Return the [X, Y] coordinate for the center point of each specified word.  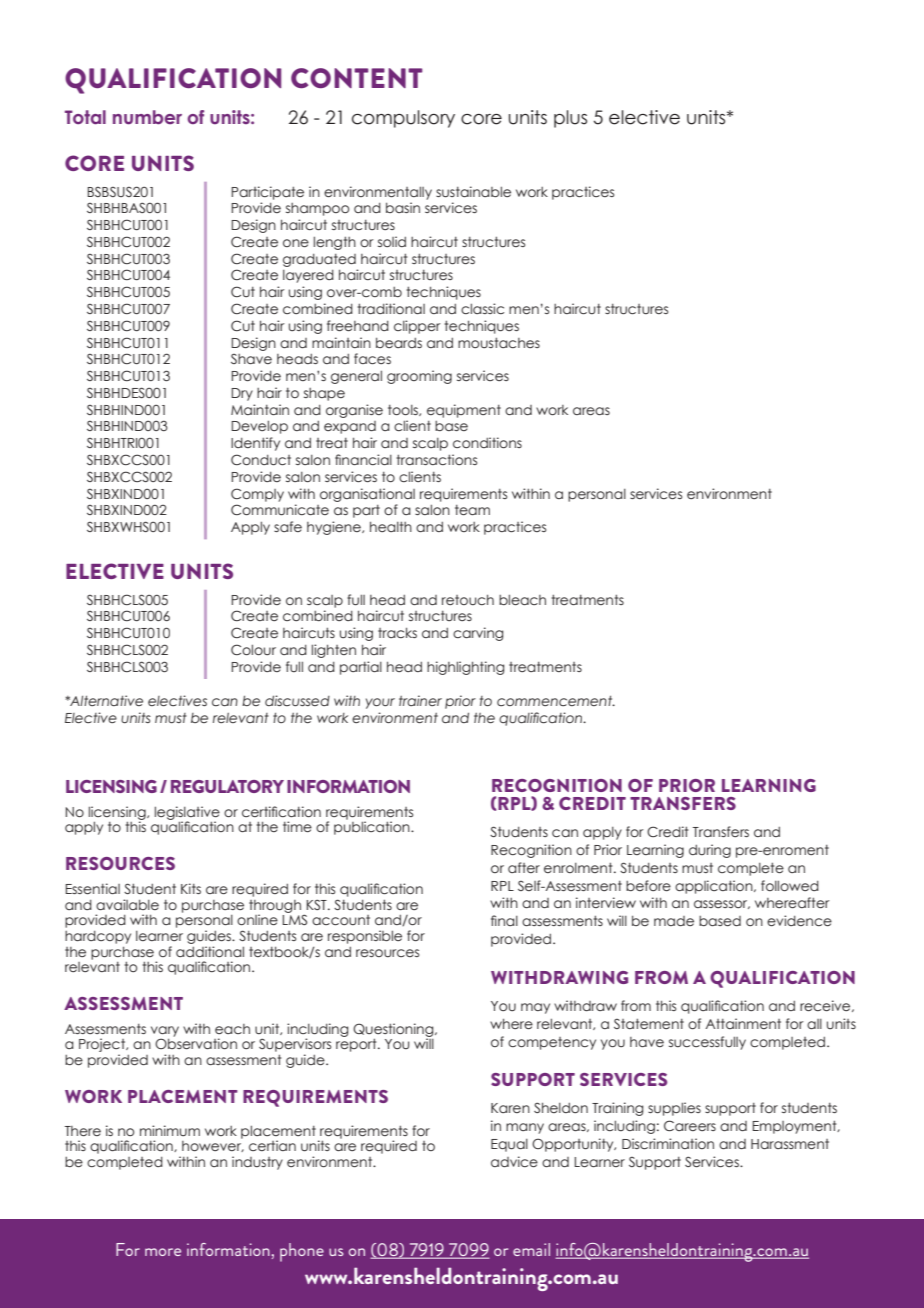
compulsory [403, 119]
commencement [556, 701]
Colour [253, 650]
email [531, 1249]
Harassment [790, 1144]
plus [570, 119]
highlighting [465, 668]
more [163, 1252]
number [147, 117]
